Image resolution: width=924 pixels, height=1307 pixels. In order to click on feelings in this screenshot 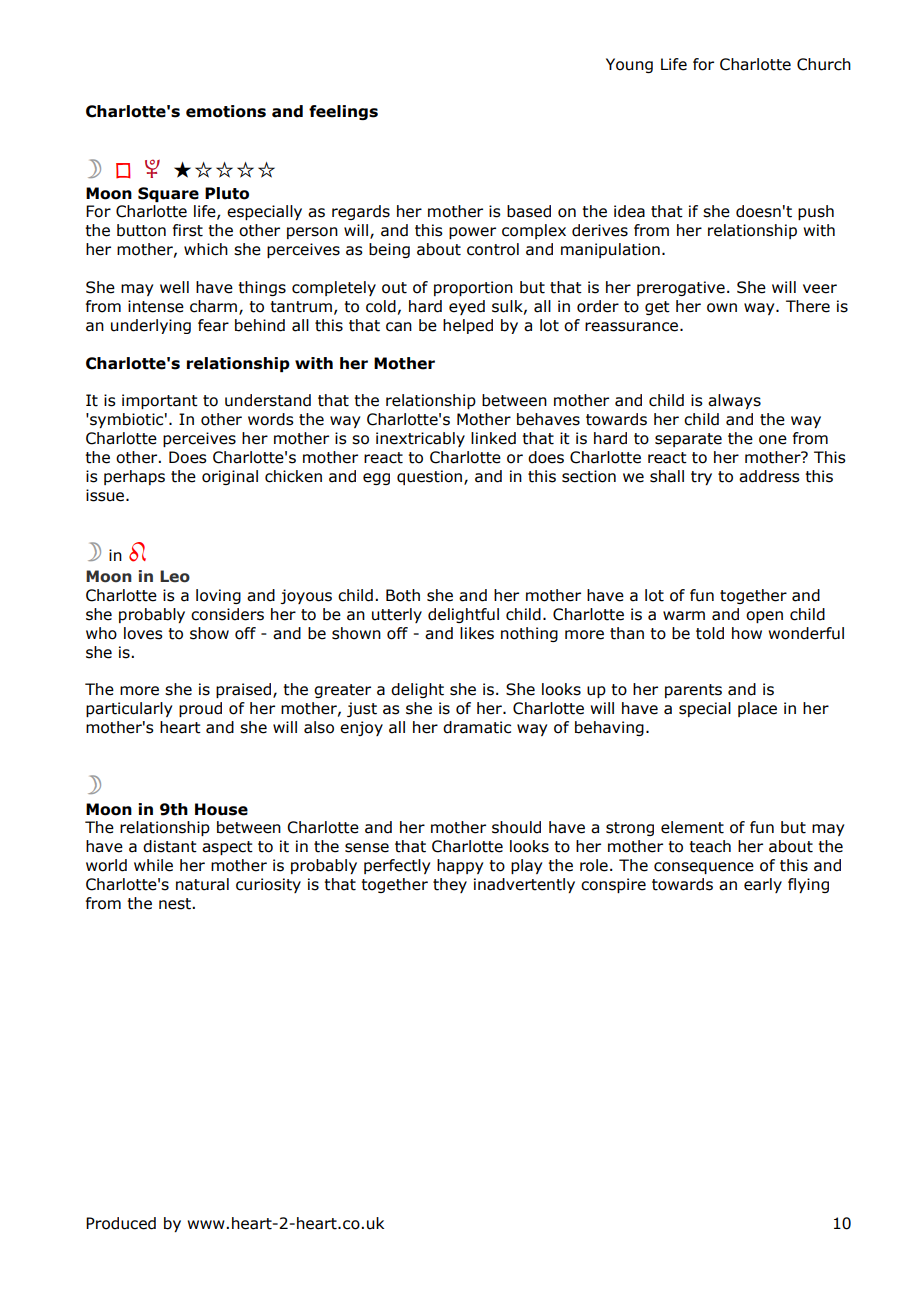, I will do `click(343, 112)`.
